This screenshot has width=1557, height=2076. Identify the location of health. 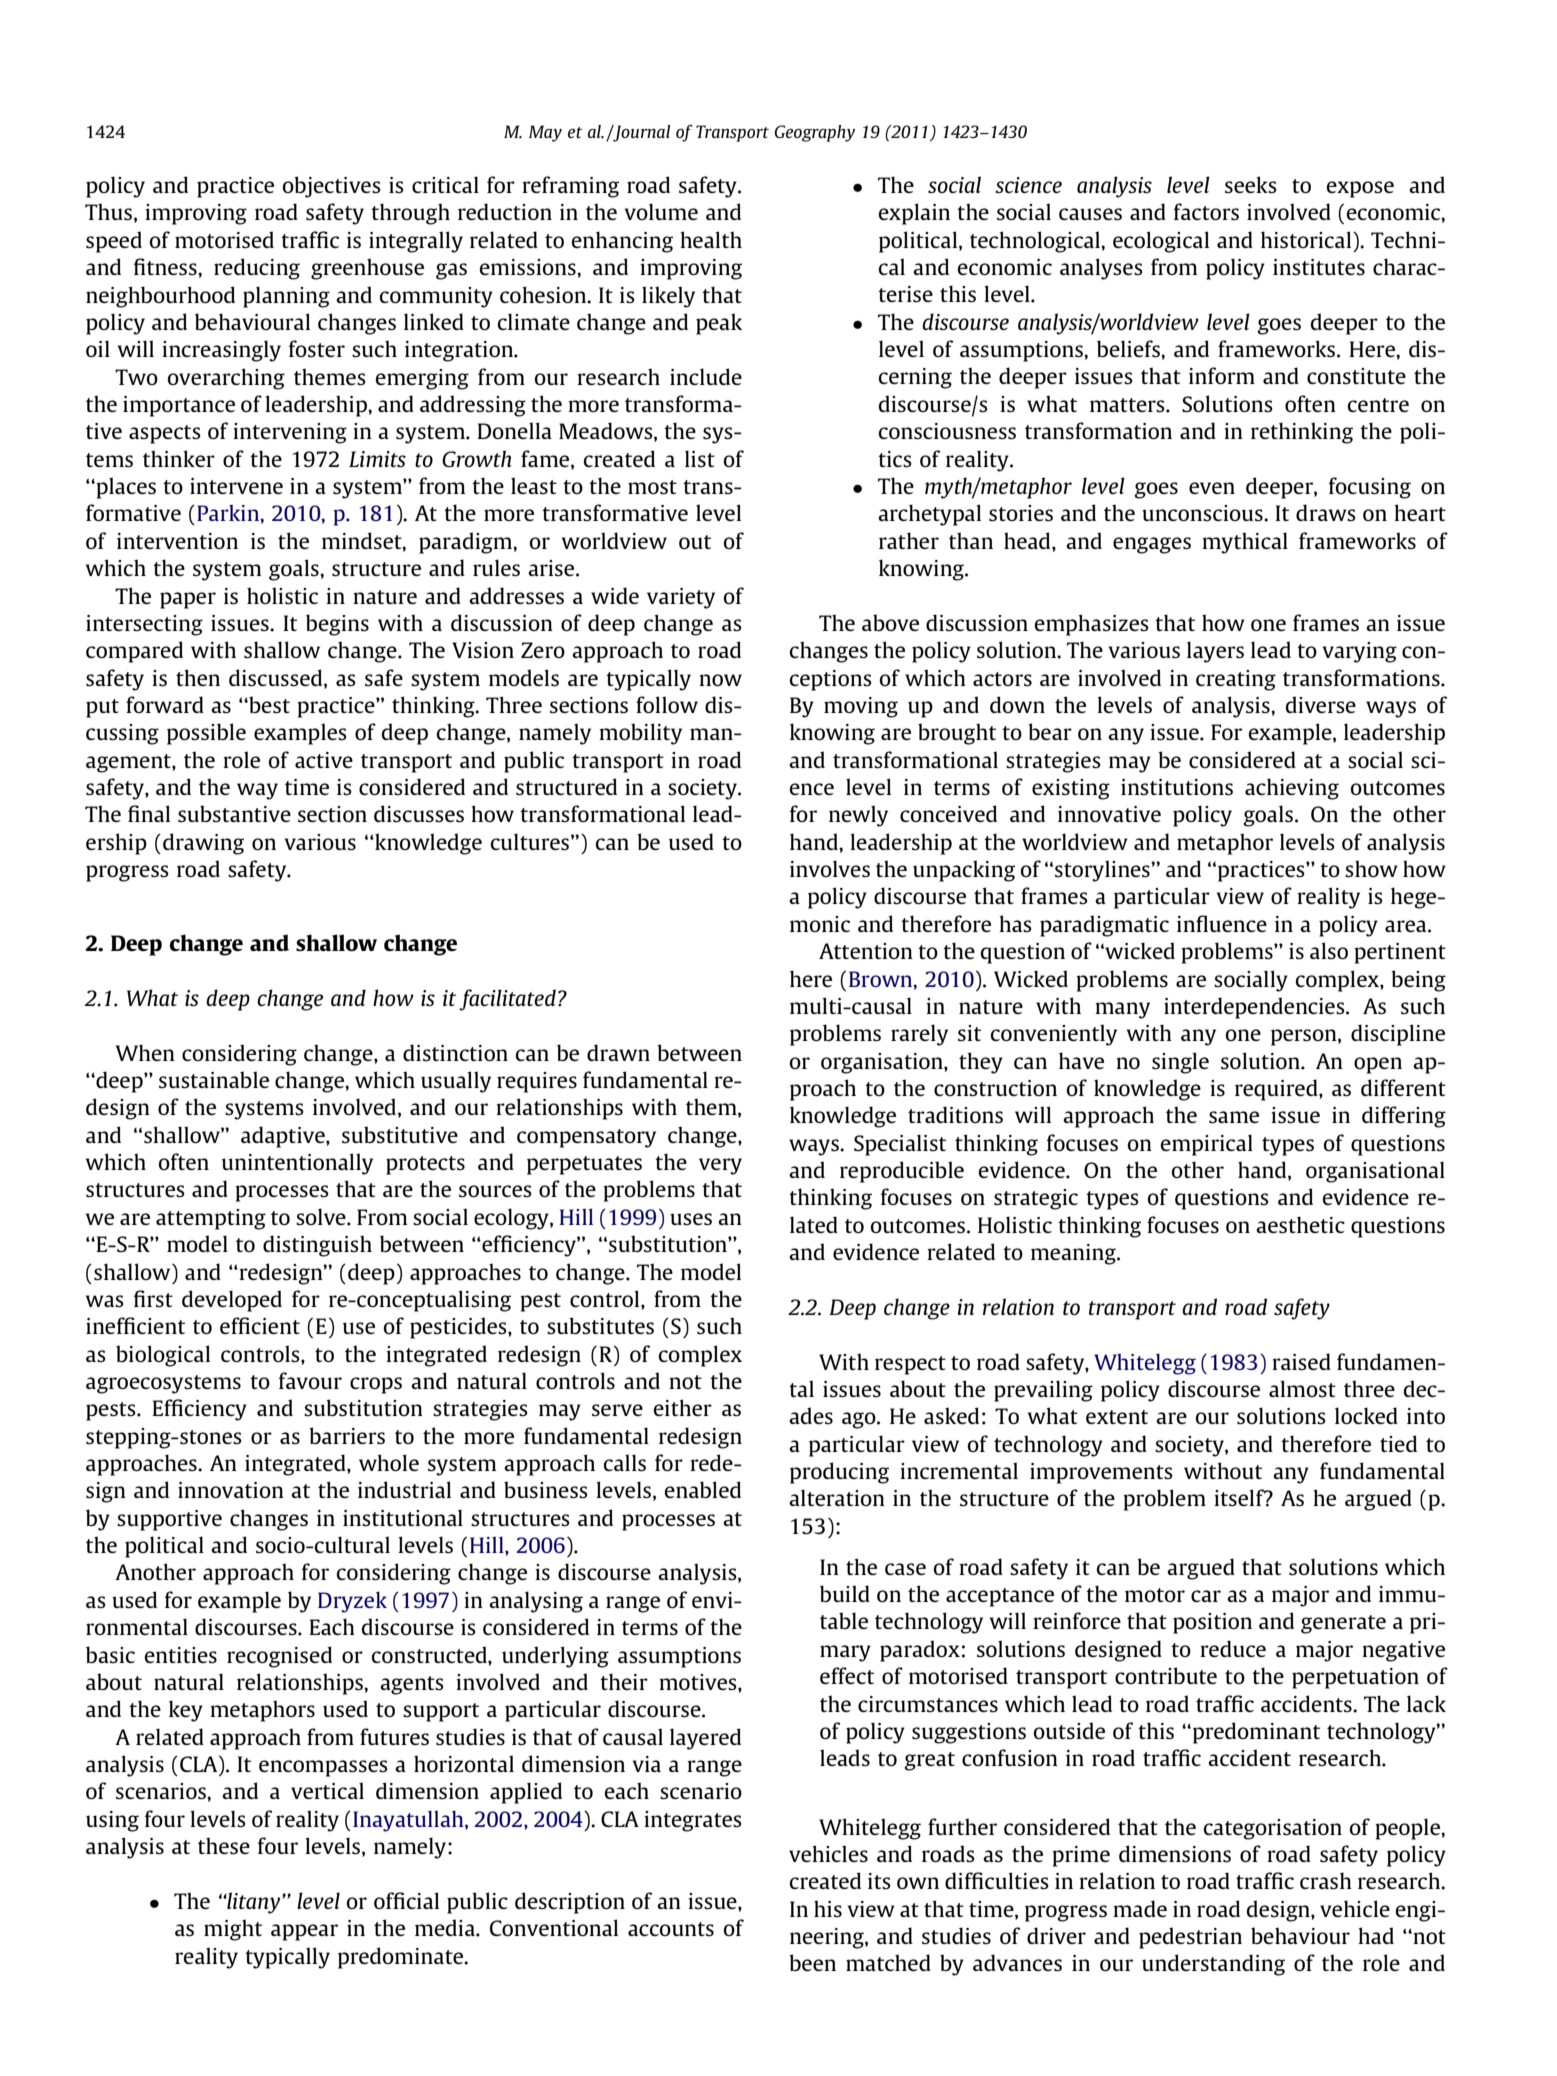
(711, 239).
